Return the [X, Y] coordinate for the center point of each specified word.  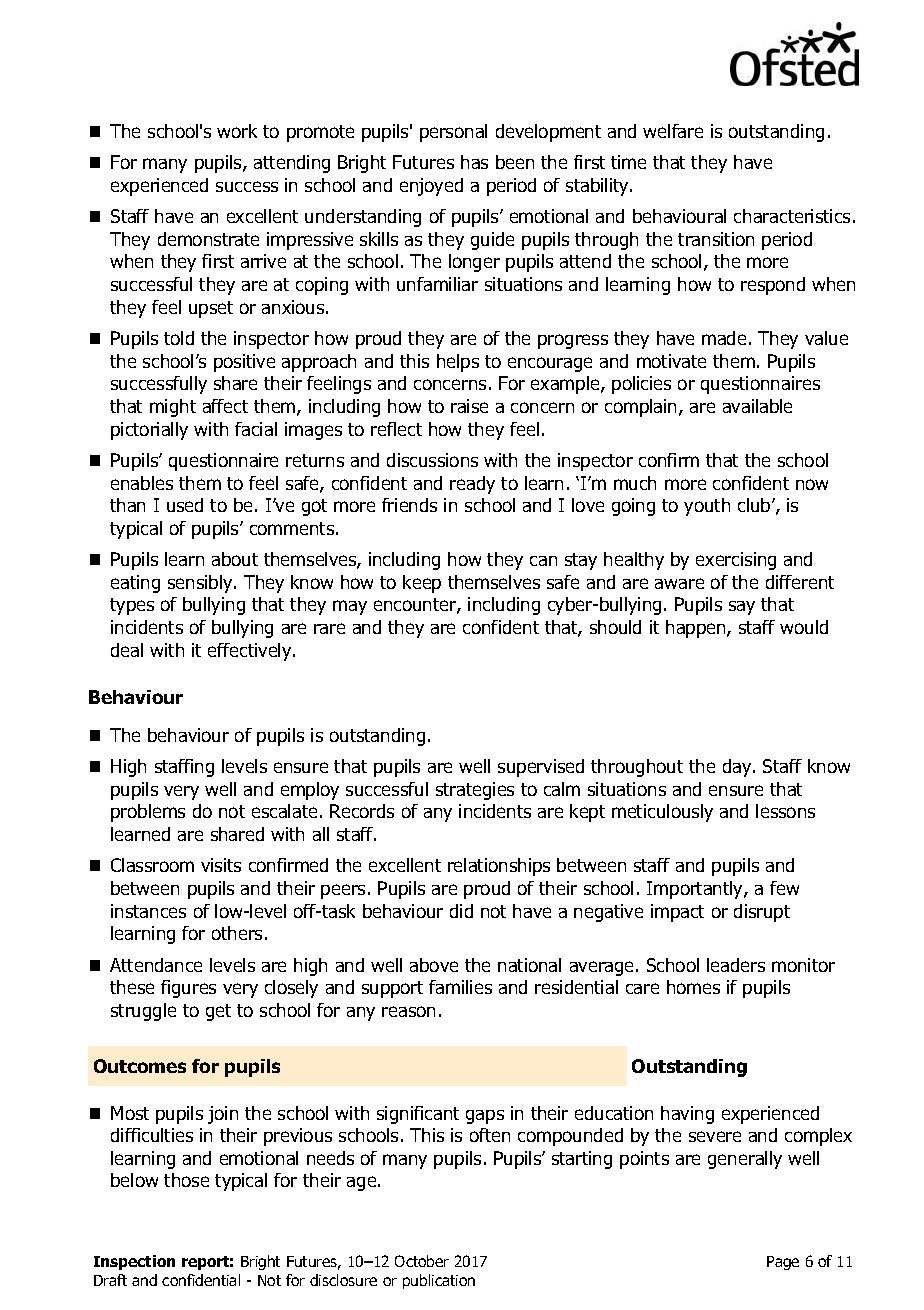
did [461, 911]
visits [221, 865]
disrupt [762, 913]
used [185, 505]
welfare [673, 131]
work [237, 131]
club [755, 505]
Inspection [134, 1262]
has [474, 162]
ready [472, 485]
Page [783, 1263]
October [422, 1261]
